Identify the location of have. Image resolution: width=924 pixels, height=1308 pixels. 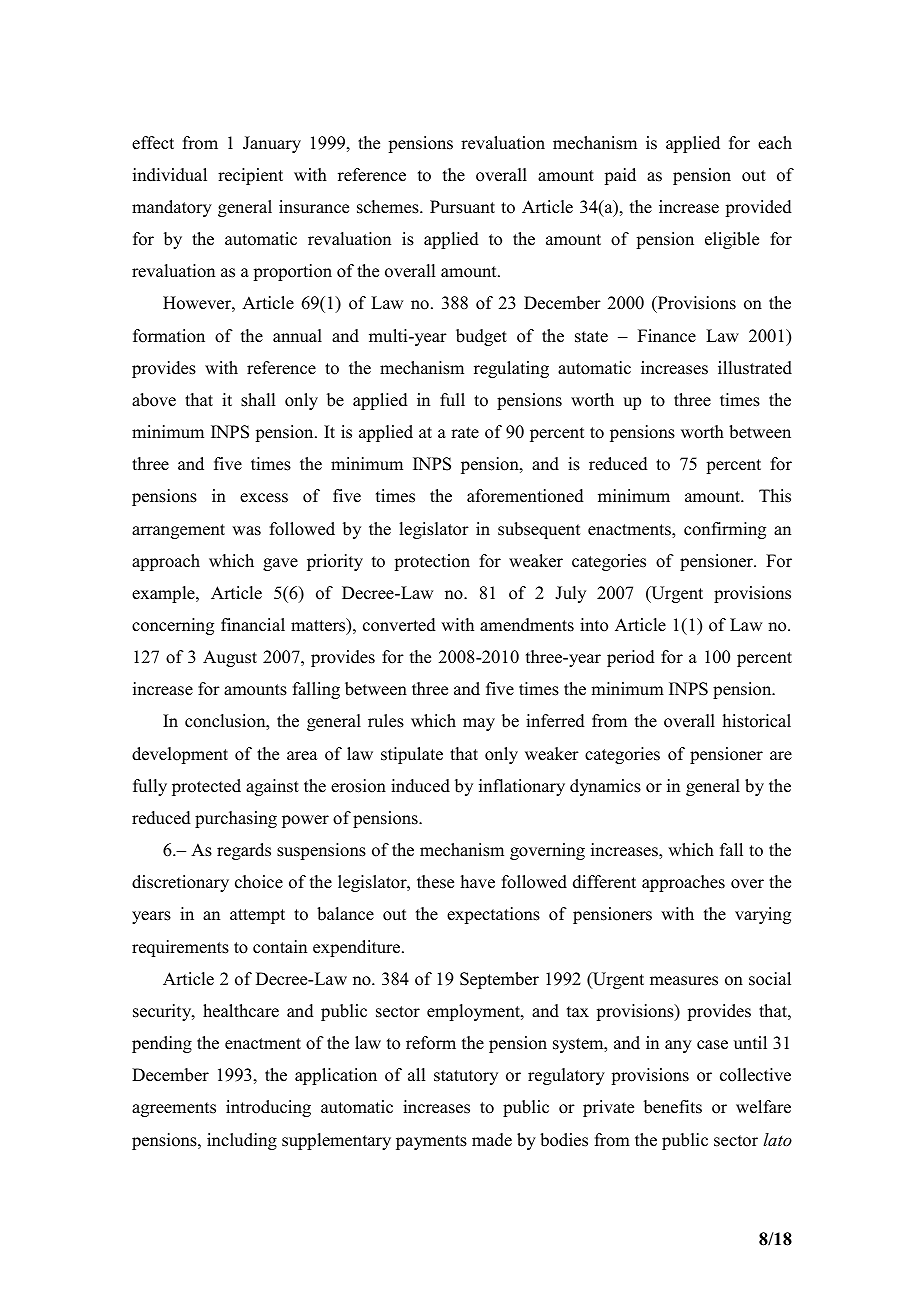
(478, 882).
